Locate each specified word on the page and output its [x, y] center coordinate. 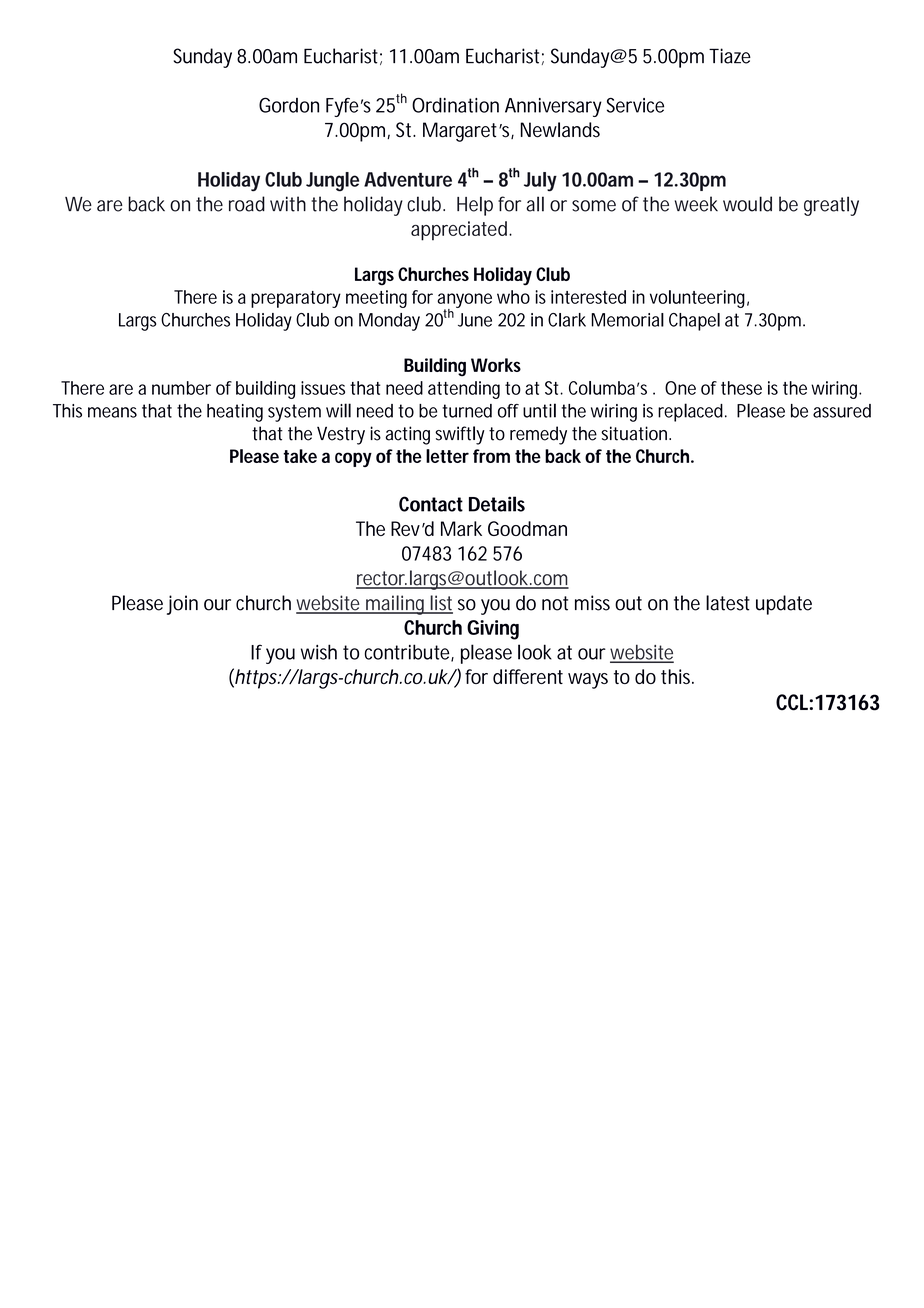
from [491, 456]
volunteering [697, 299]
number [181, 388]
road [247, 204]
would [747, 204]
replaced [690, 412]
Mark [461, 528]
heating [235, 413]
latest [728, 603]
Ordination [455, 105]
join [182, 605]
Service [635, 105]
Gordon [289, 105]
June [475, 320]
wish [319, 652]
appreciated [459, 231]
